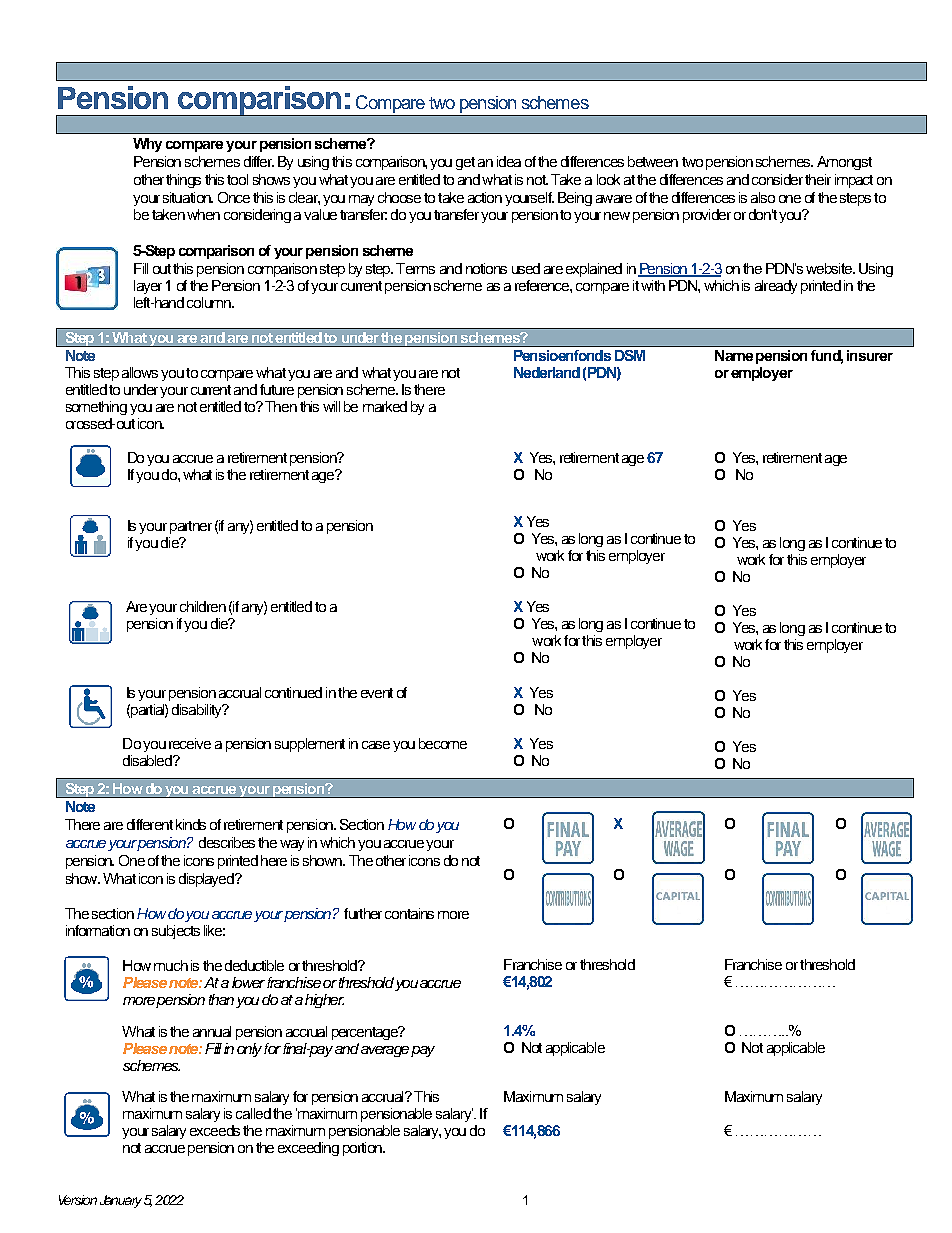 The height and width of the screenshot is (1233, 952). Describe the element at coordinates (376, 745) in the screenshot. I see `case` at that location.
